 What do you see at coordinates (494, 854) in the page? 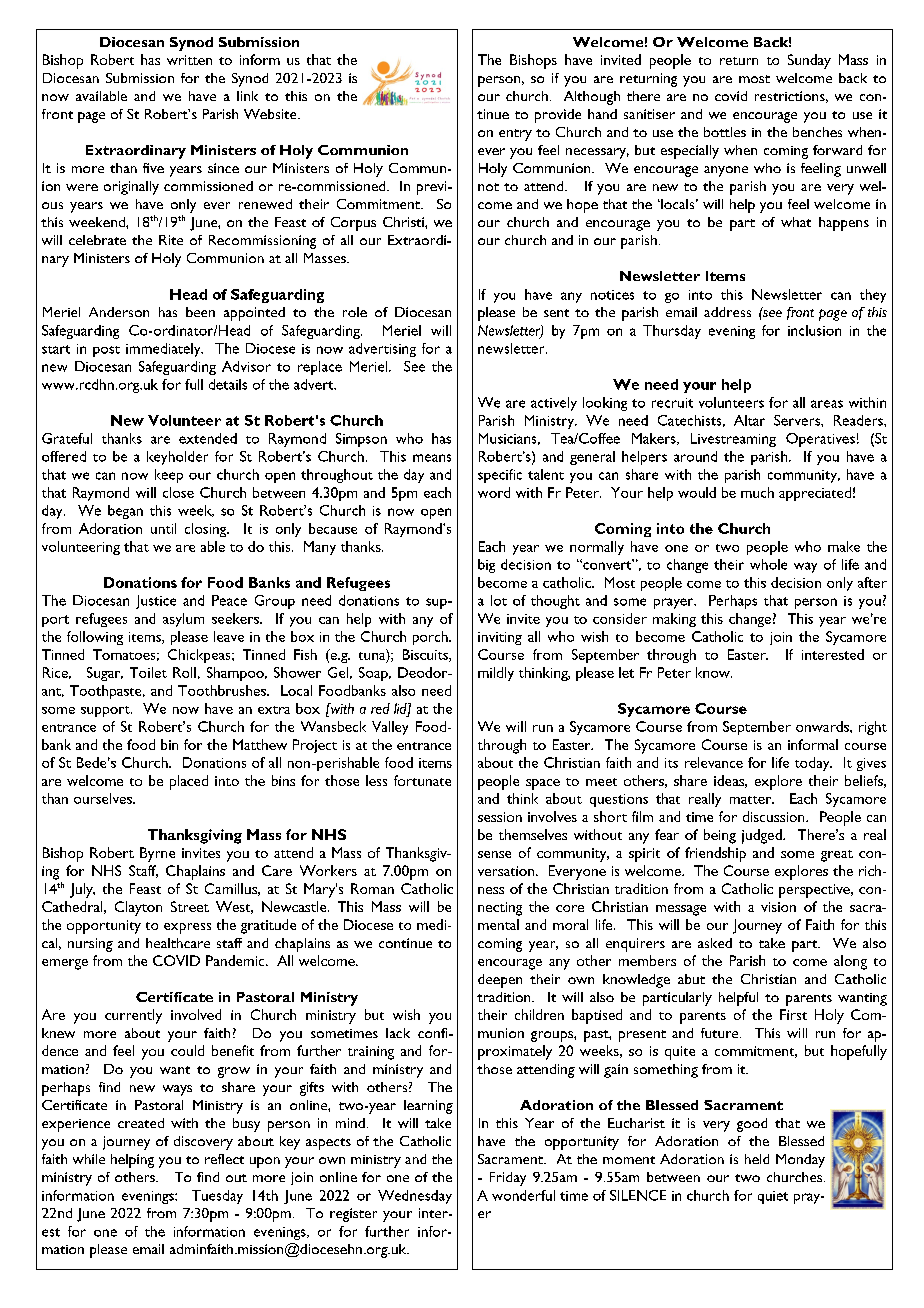
I see `sense` at bounding box center [494, 854].
